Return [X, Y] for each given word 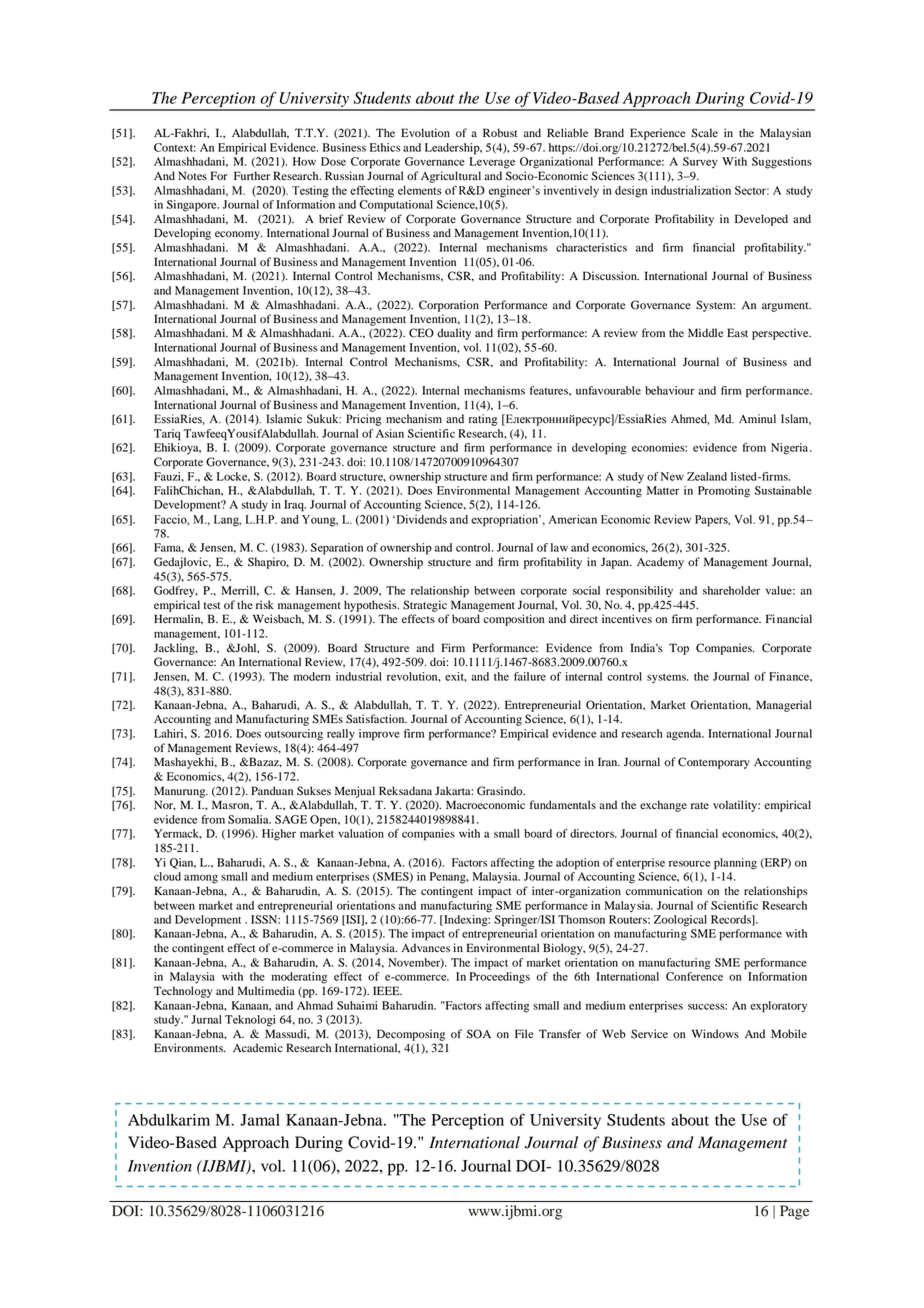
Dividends [420, 519]
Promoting [724, 492]
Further [252, 175]
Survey [700, 162]
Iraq [295, 506]
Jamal [260, 1120]
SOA [479, 1034]
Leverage [492, 163]
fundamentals [563, 805]
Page [794, 1212]
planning [735, 864]
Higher [279, 835]
